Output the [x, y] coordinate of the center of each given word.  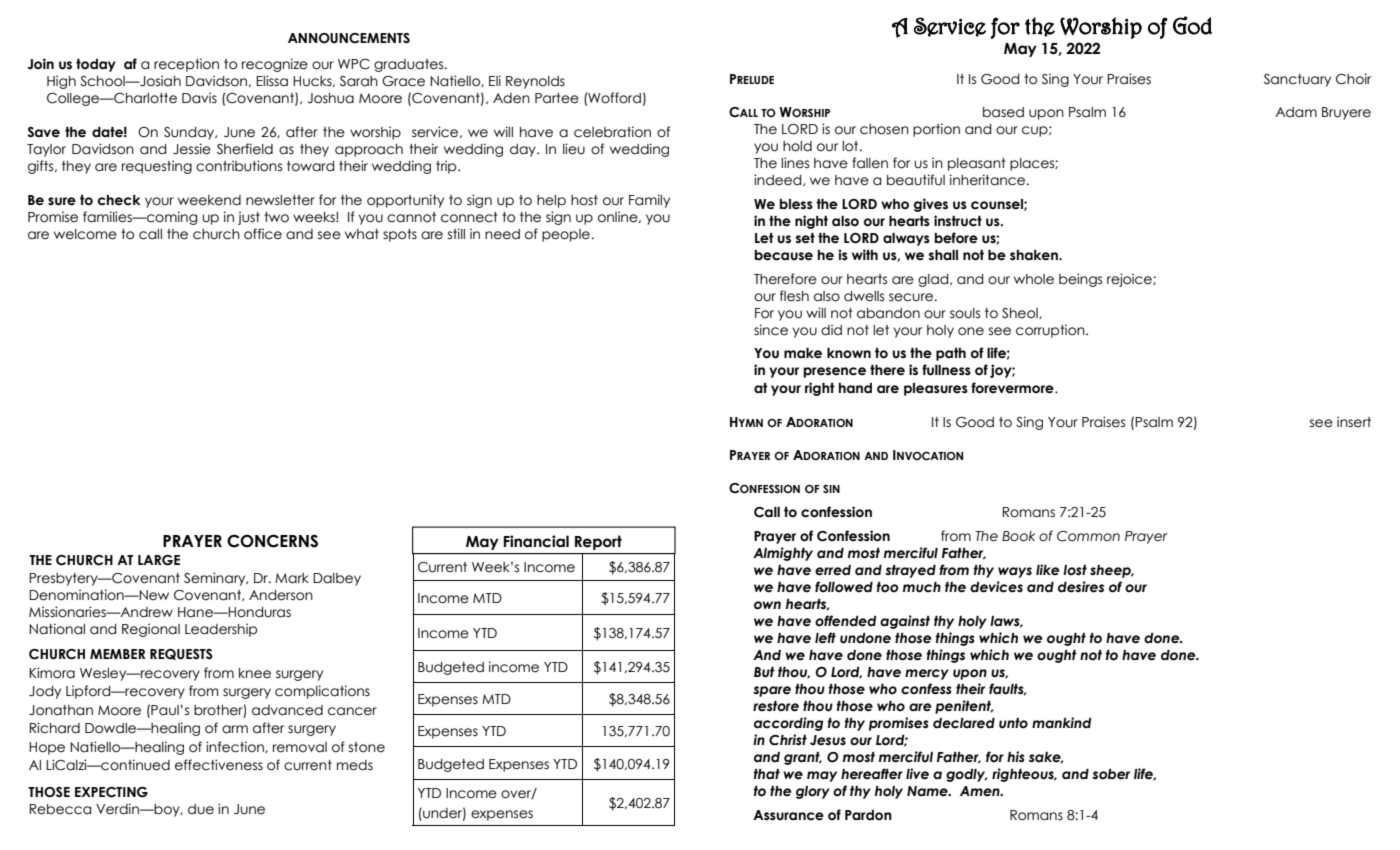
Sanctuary [1297, 80]
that [767, 774]
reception [186, 65]
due [201, 809]
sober [1111, 774]
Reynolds [535, 82]
